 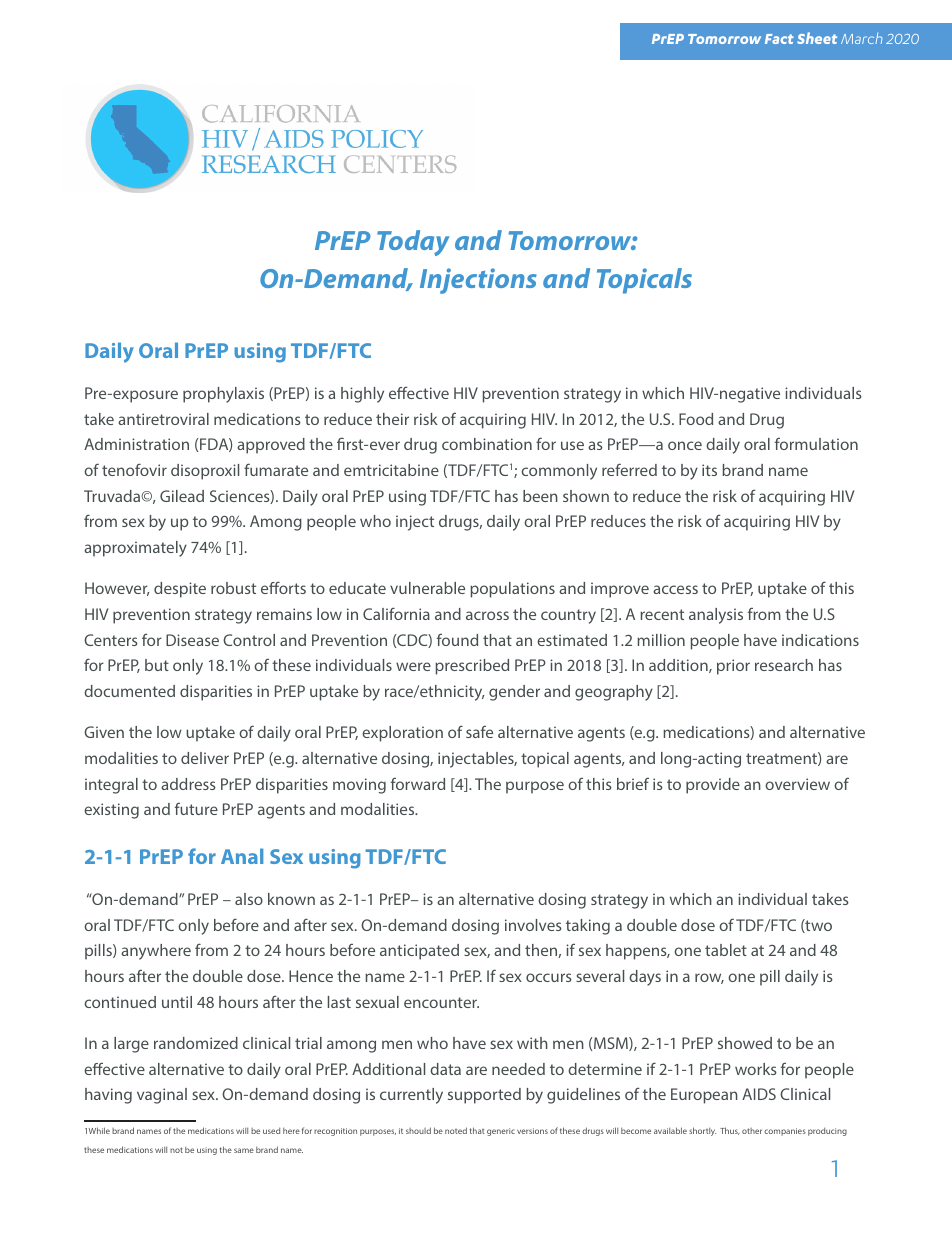 What do you see at coordinates (501, 1132) in the page?
I see `generic` at bounding box center [501, 1132].
